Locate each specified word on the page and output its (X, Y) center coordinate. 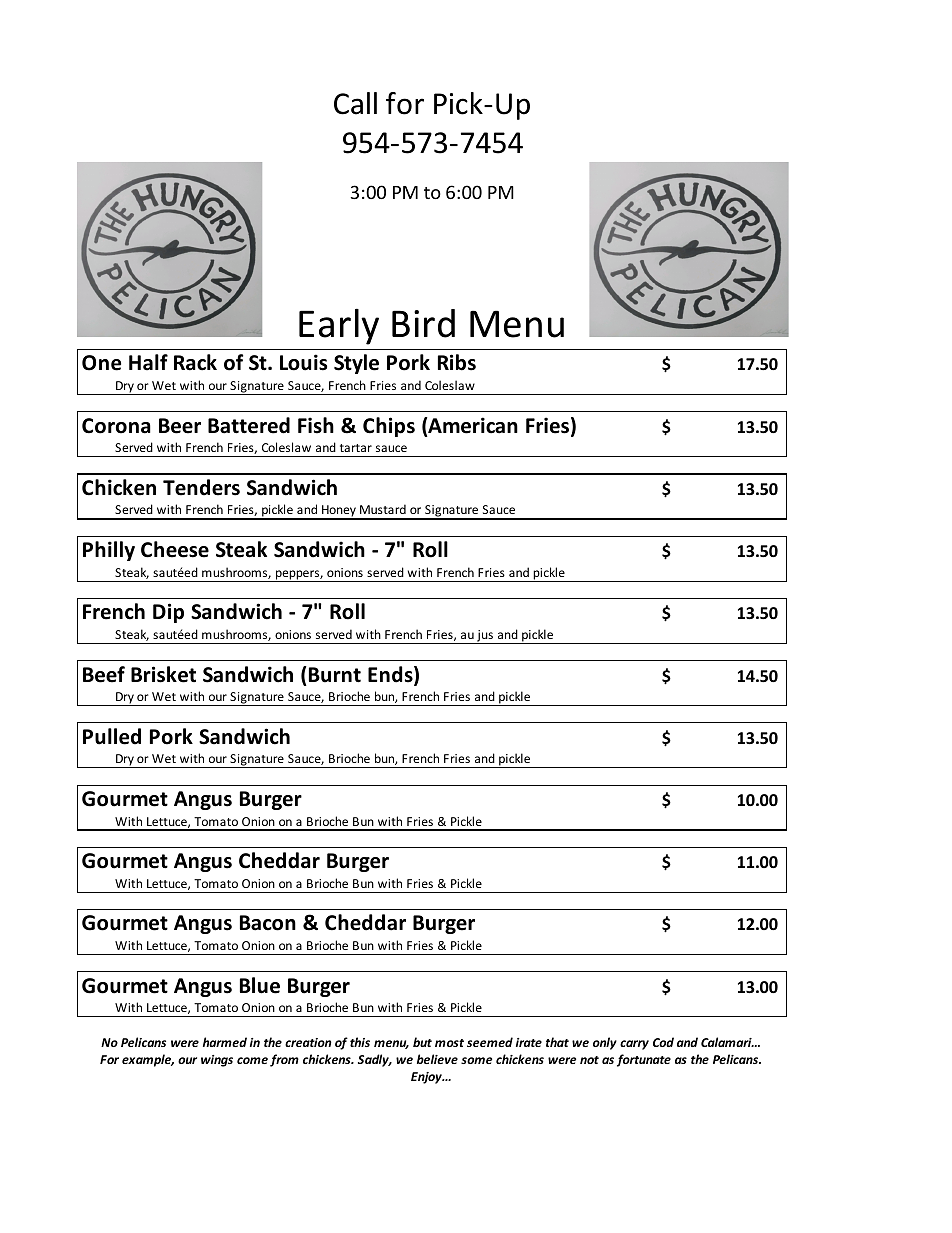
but (422, 1042)
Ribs (457, 362)
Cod (663, 1042)
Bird (423, 323)
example (148, 1060)
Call (355, 103)
